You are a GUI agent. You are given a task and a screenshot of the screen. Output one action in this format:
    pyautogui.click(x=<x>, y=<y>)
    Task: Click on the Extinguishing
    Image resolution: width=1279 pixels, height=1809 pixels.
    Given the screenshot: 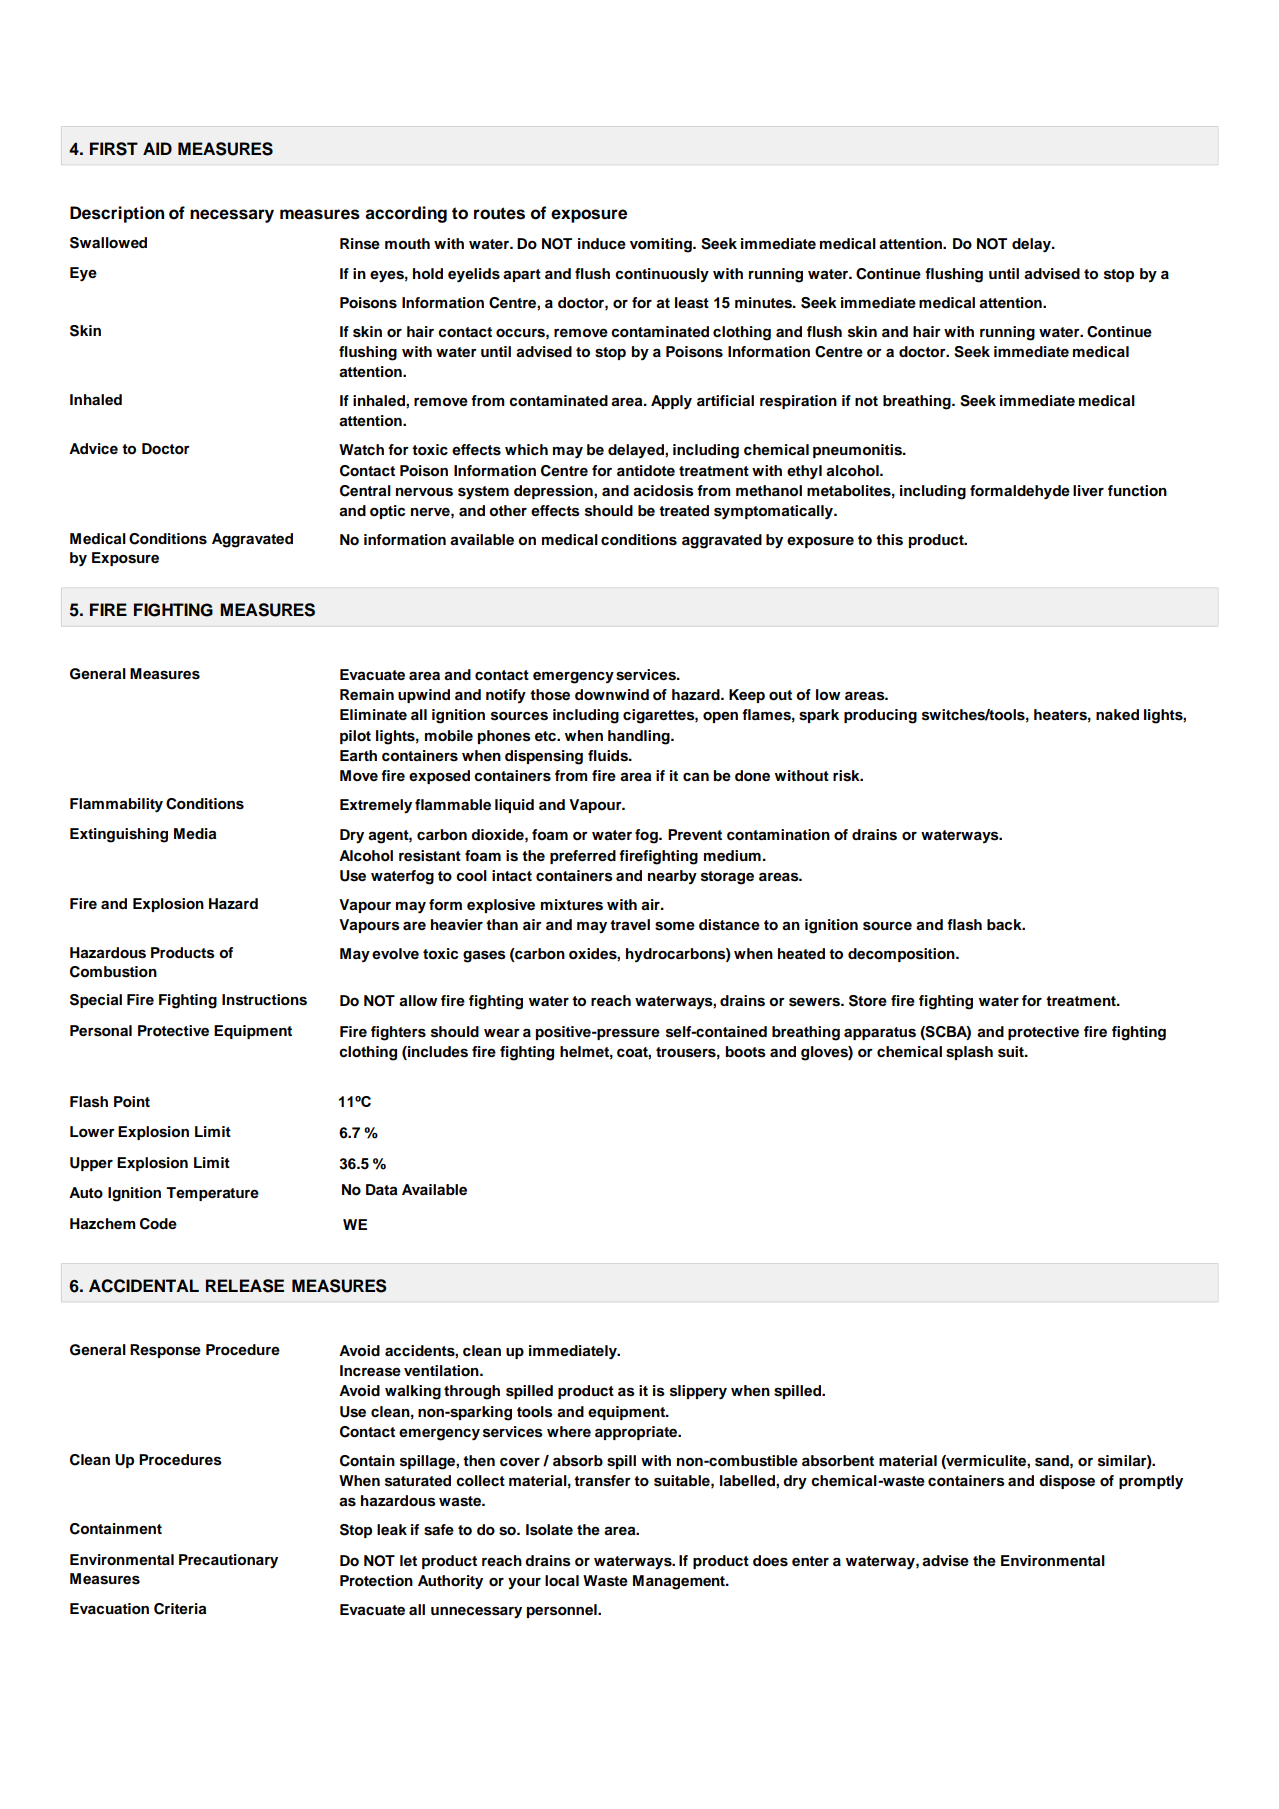 What is the action you would take?
    pyautogui.click(x=119, y=835)
